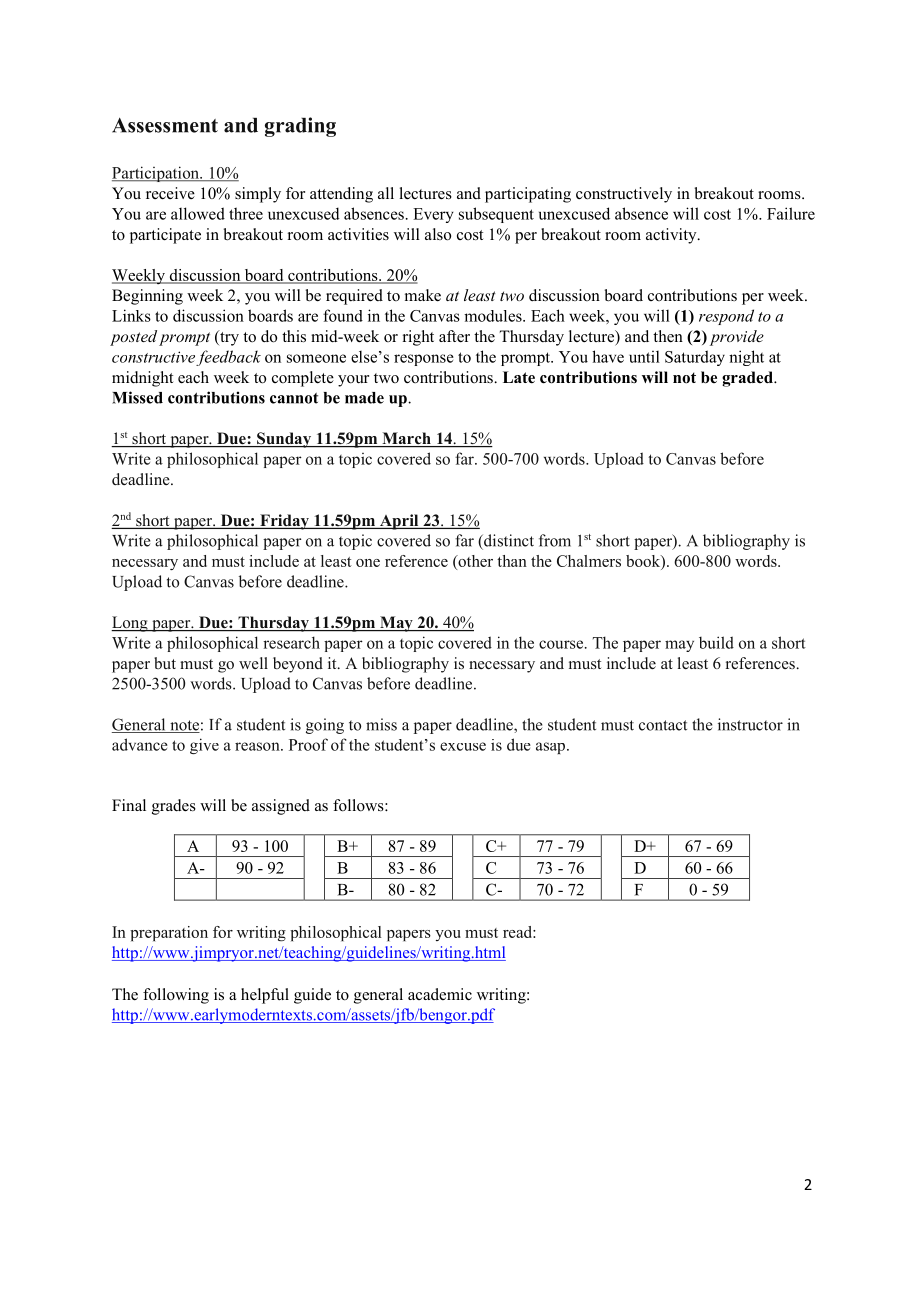 The height and width of the screenshot is (1308, 924). I want to click on contact, so click(663, 725).
